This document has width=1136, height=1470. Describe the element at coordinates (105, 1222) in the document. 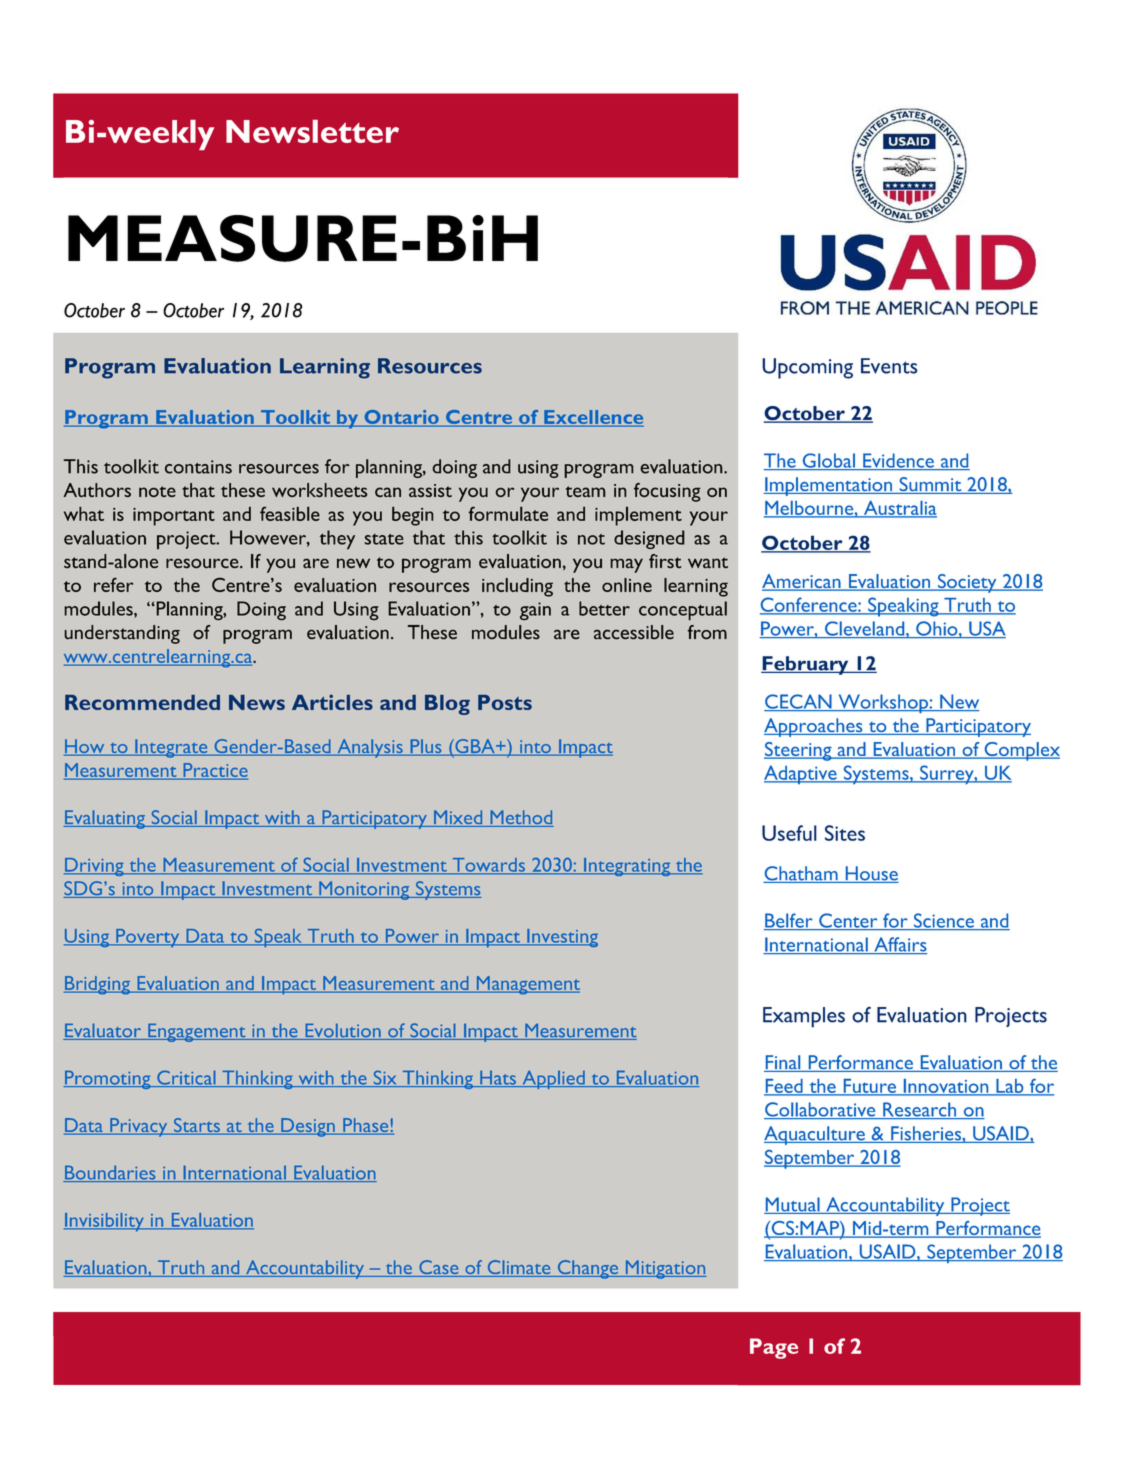

I see `Invisibility` at that location.
